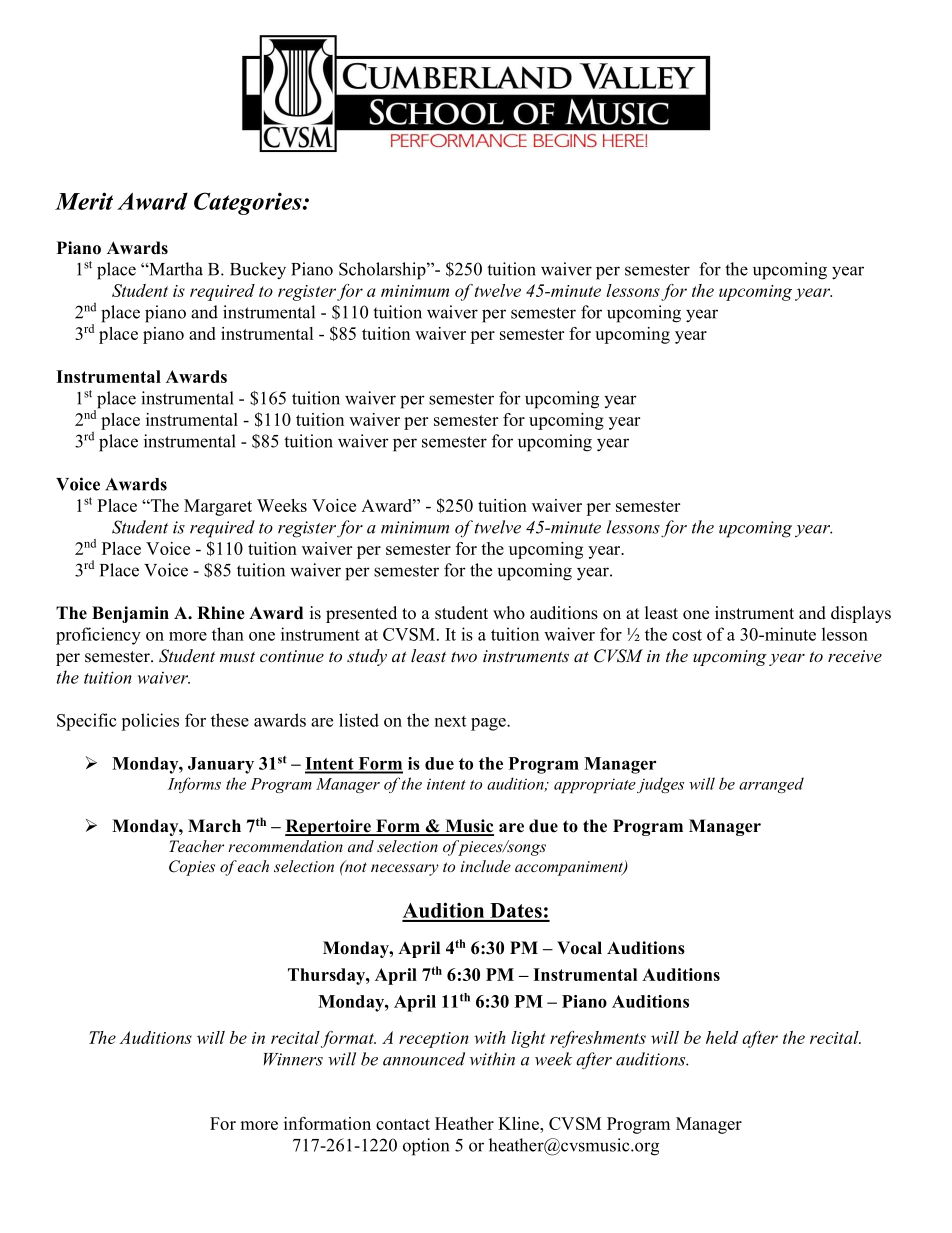  I want to click on Margaret, so click(218, 507).
